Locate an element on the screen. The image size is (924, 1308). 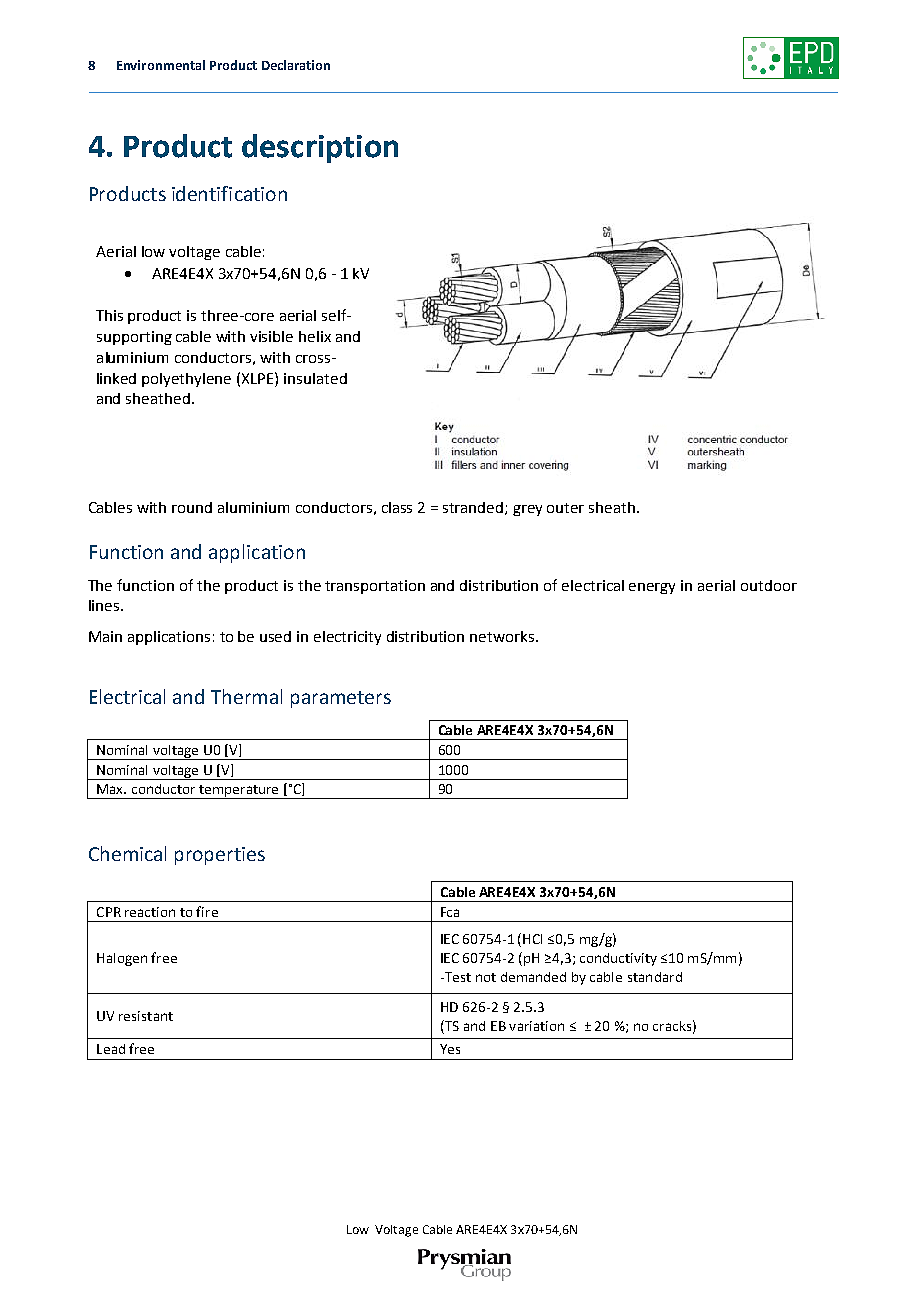
insulated is located at coordinates (315, 378).
